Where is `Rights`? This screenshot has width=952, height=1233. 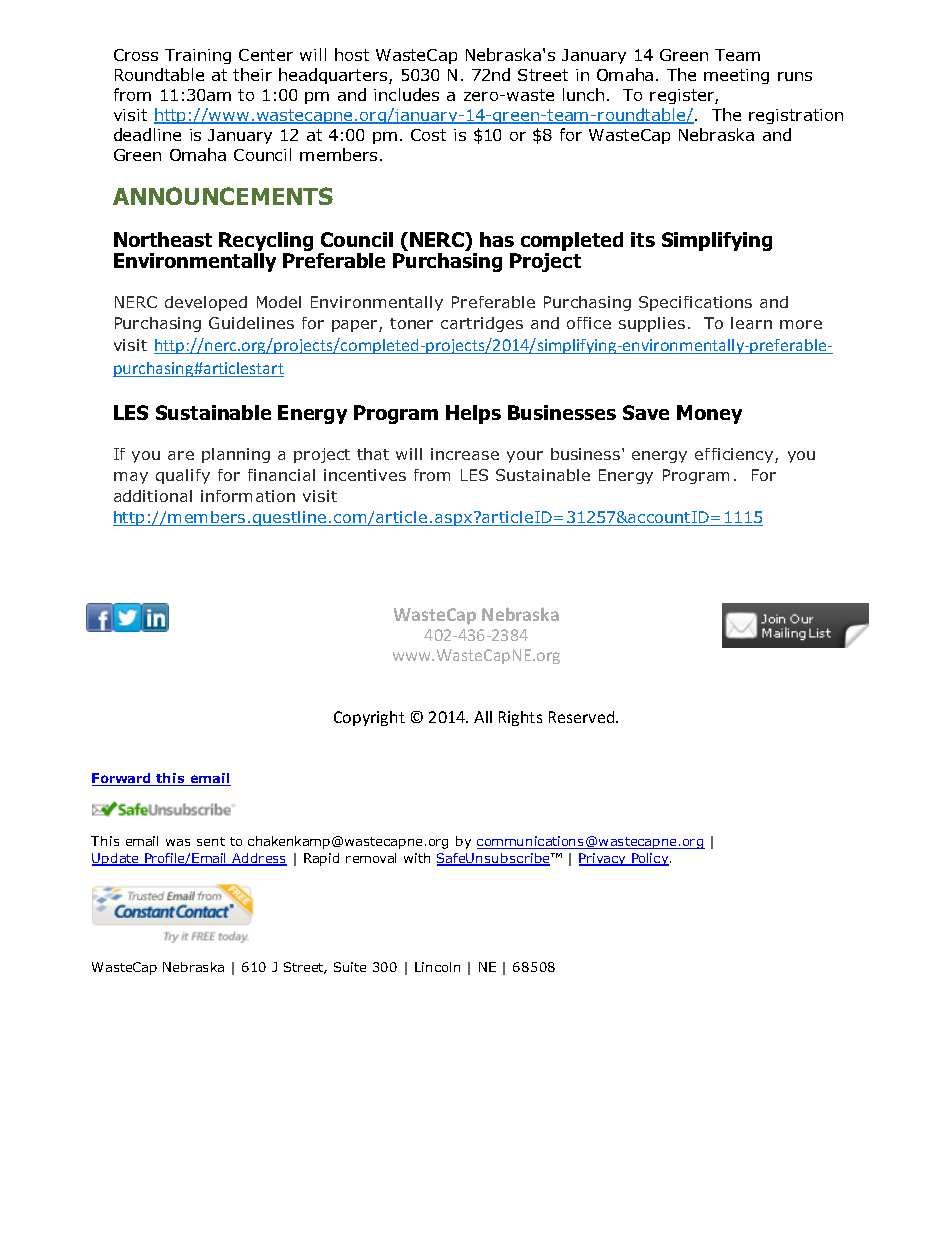
Rights is located at coordinates (520, 718).
